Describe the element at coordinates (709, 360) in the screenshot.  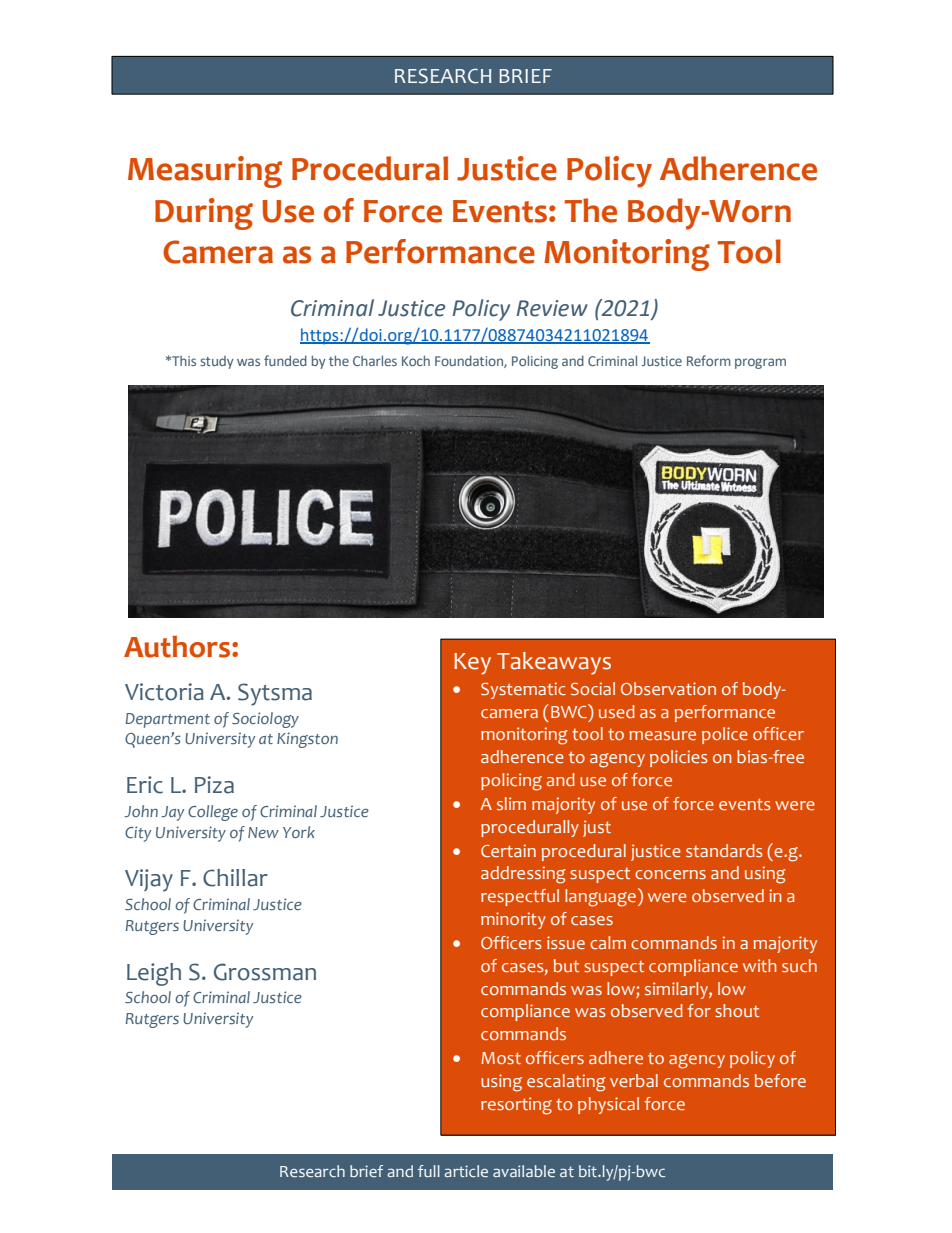
I see `Reform` at that location.
